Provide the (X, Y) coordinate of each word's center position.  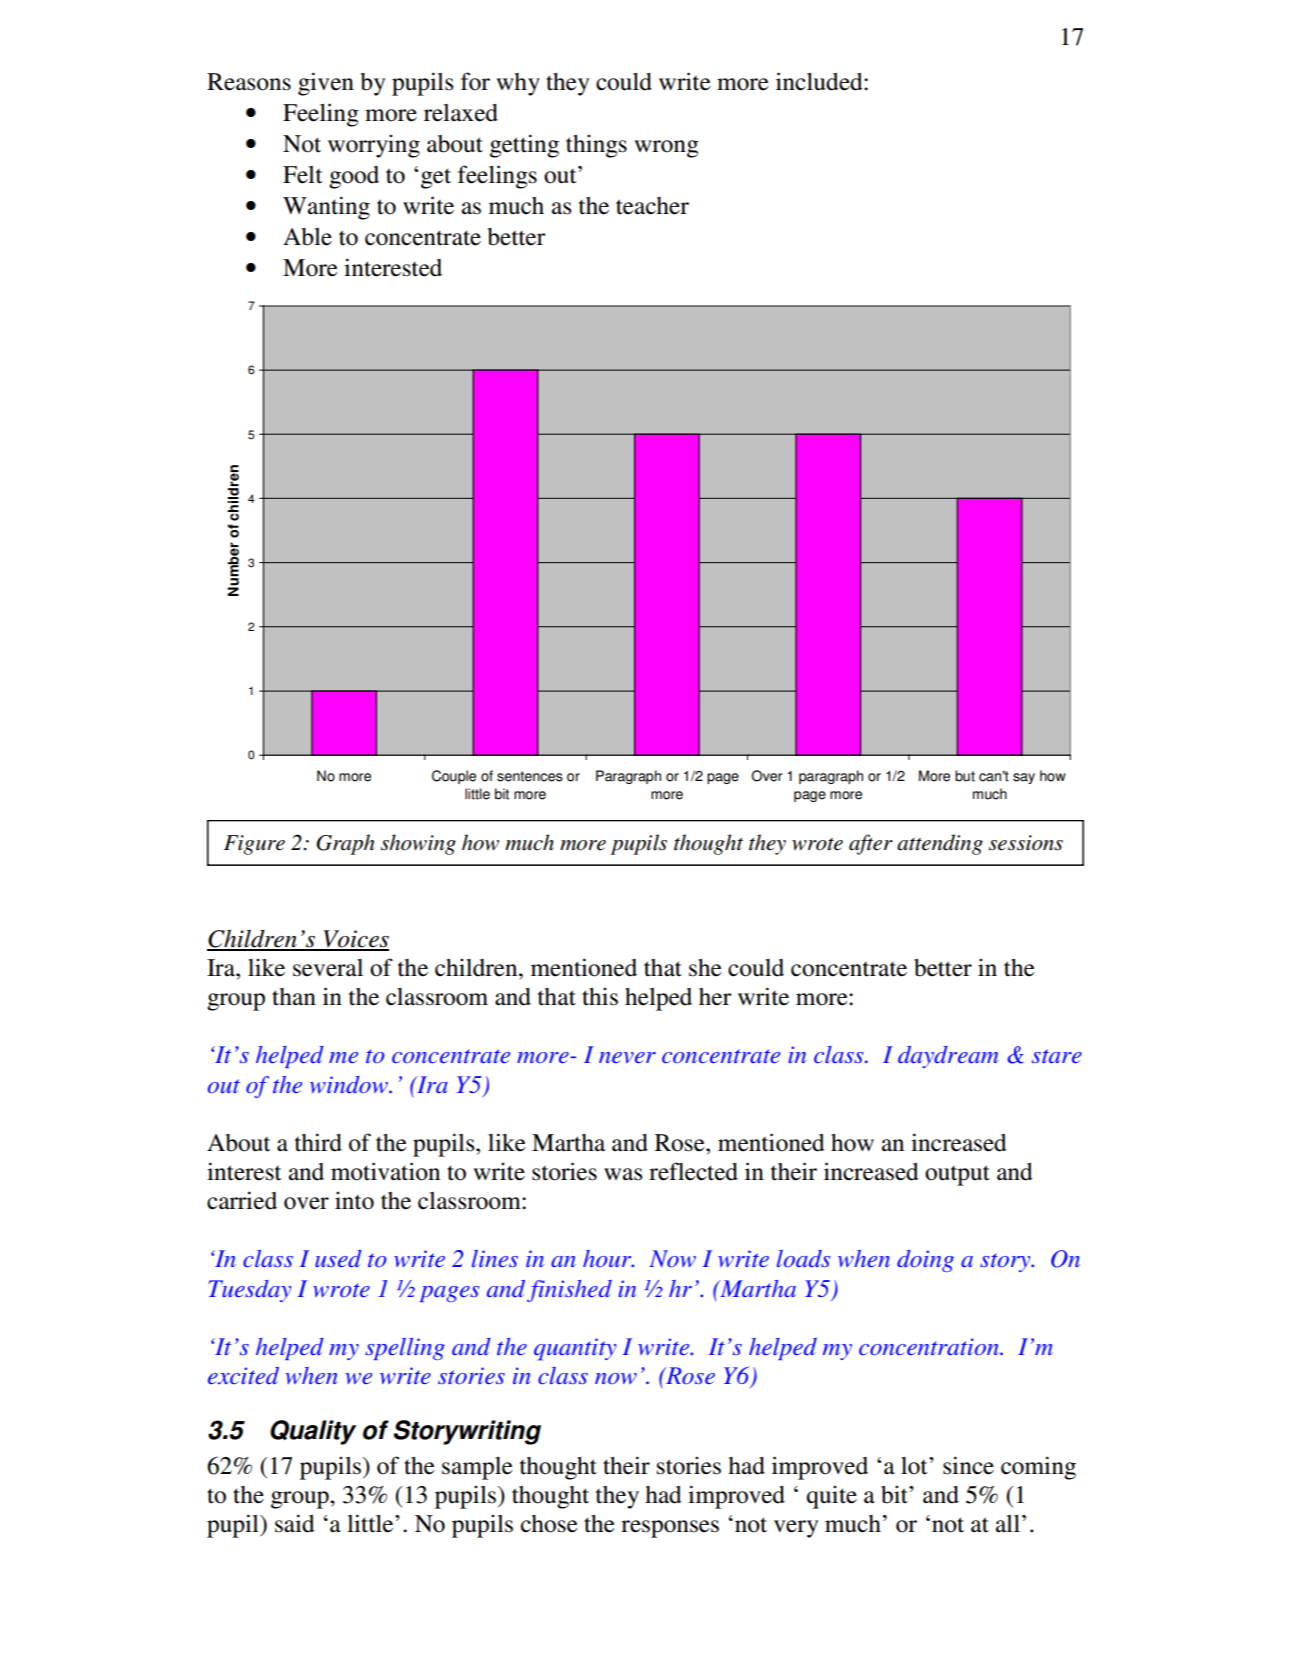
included (820, 81)
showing (418, 844)
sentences (530, 776)
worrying (374, 146)
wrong (666, 149)
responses (670, 1529)
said (295, 1523)
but (965, 776)
